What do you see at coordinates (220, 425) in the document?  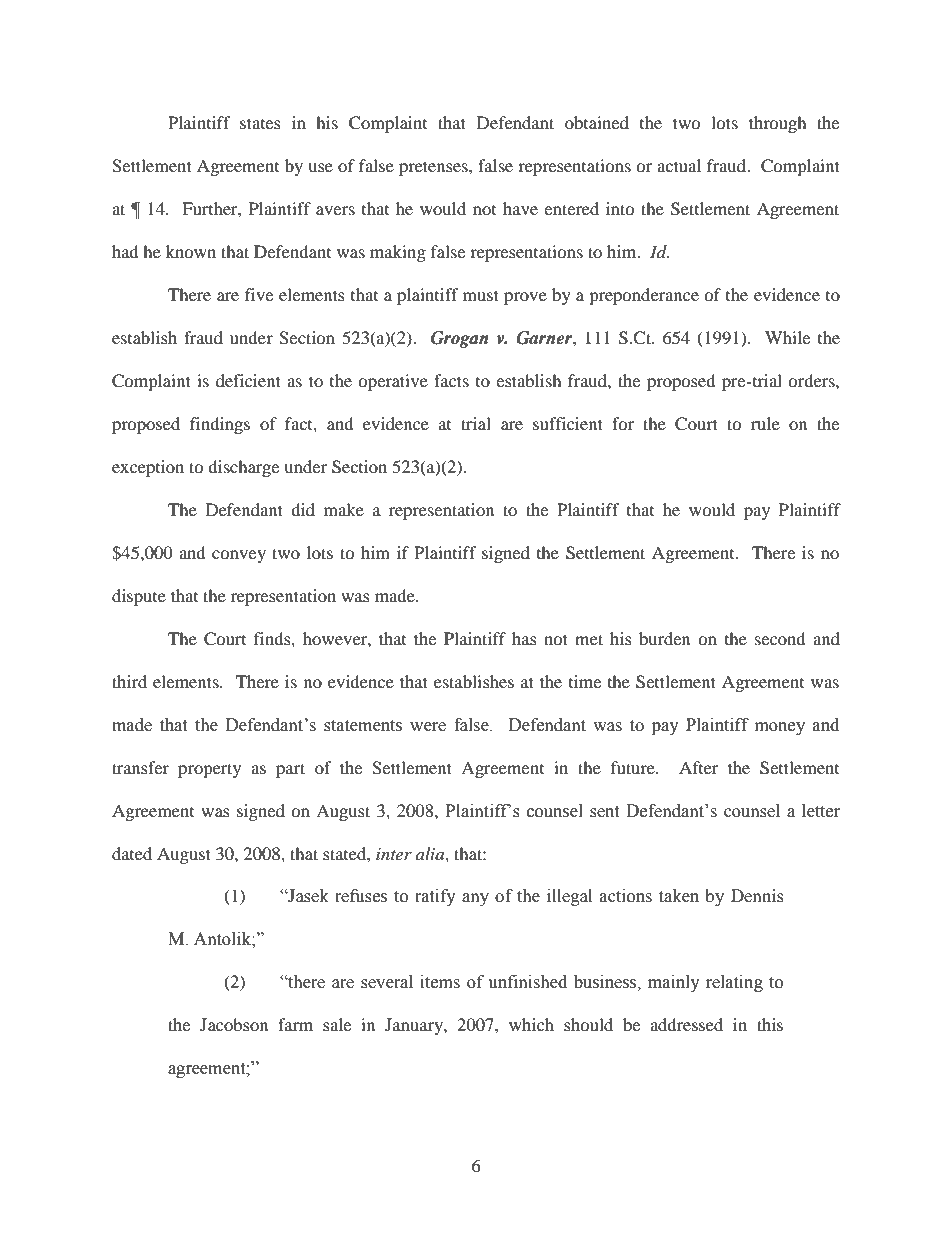 I see `findings` at bounding box center [220, 425].
